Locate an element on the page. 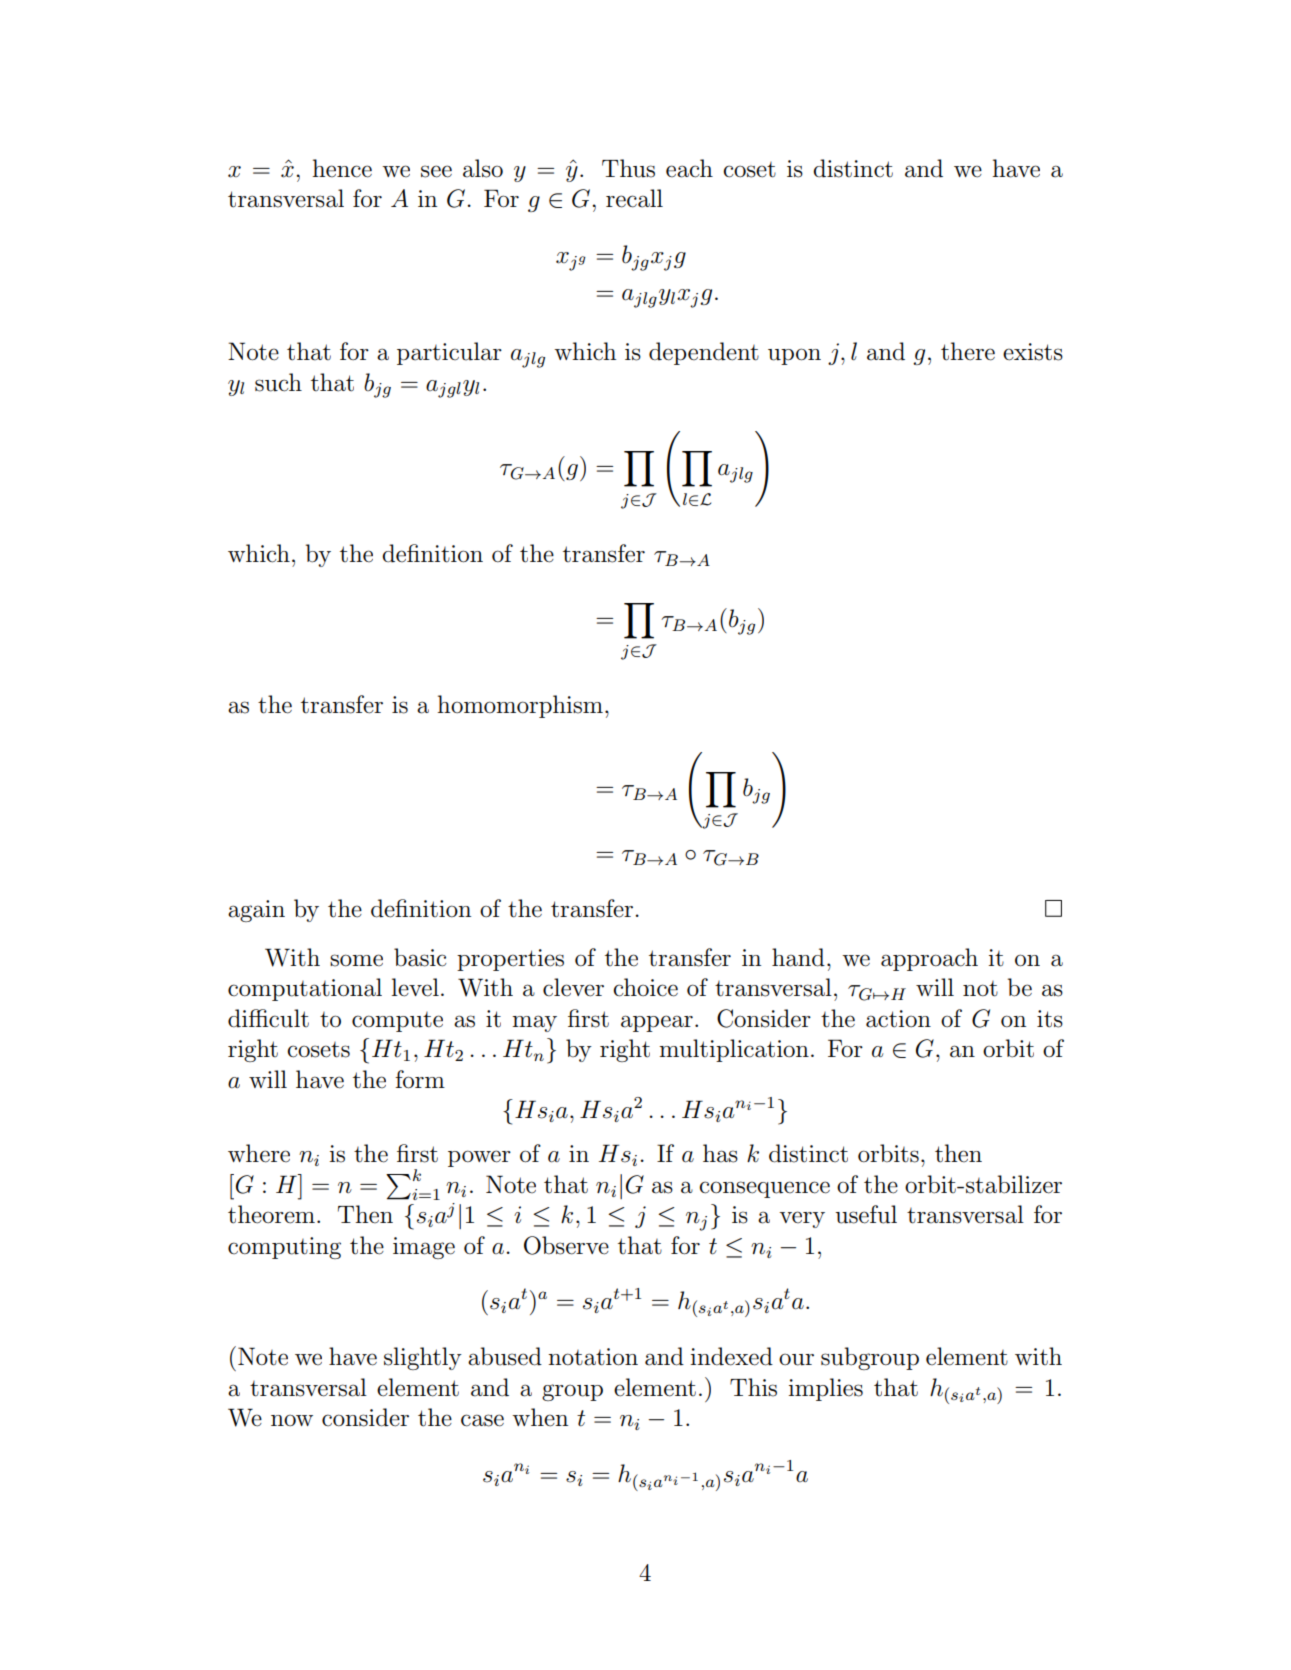  useful is located at coordinates (866, 1214).
